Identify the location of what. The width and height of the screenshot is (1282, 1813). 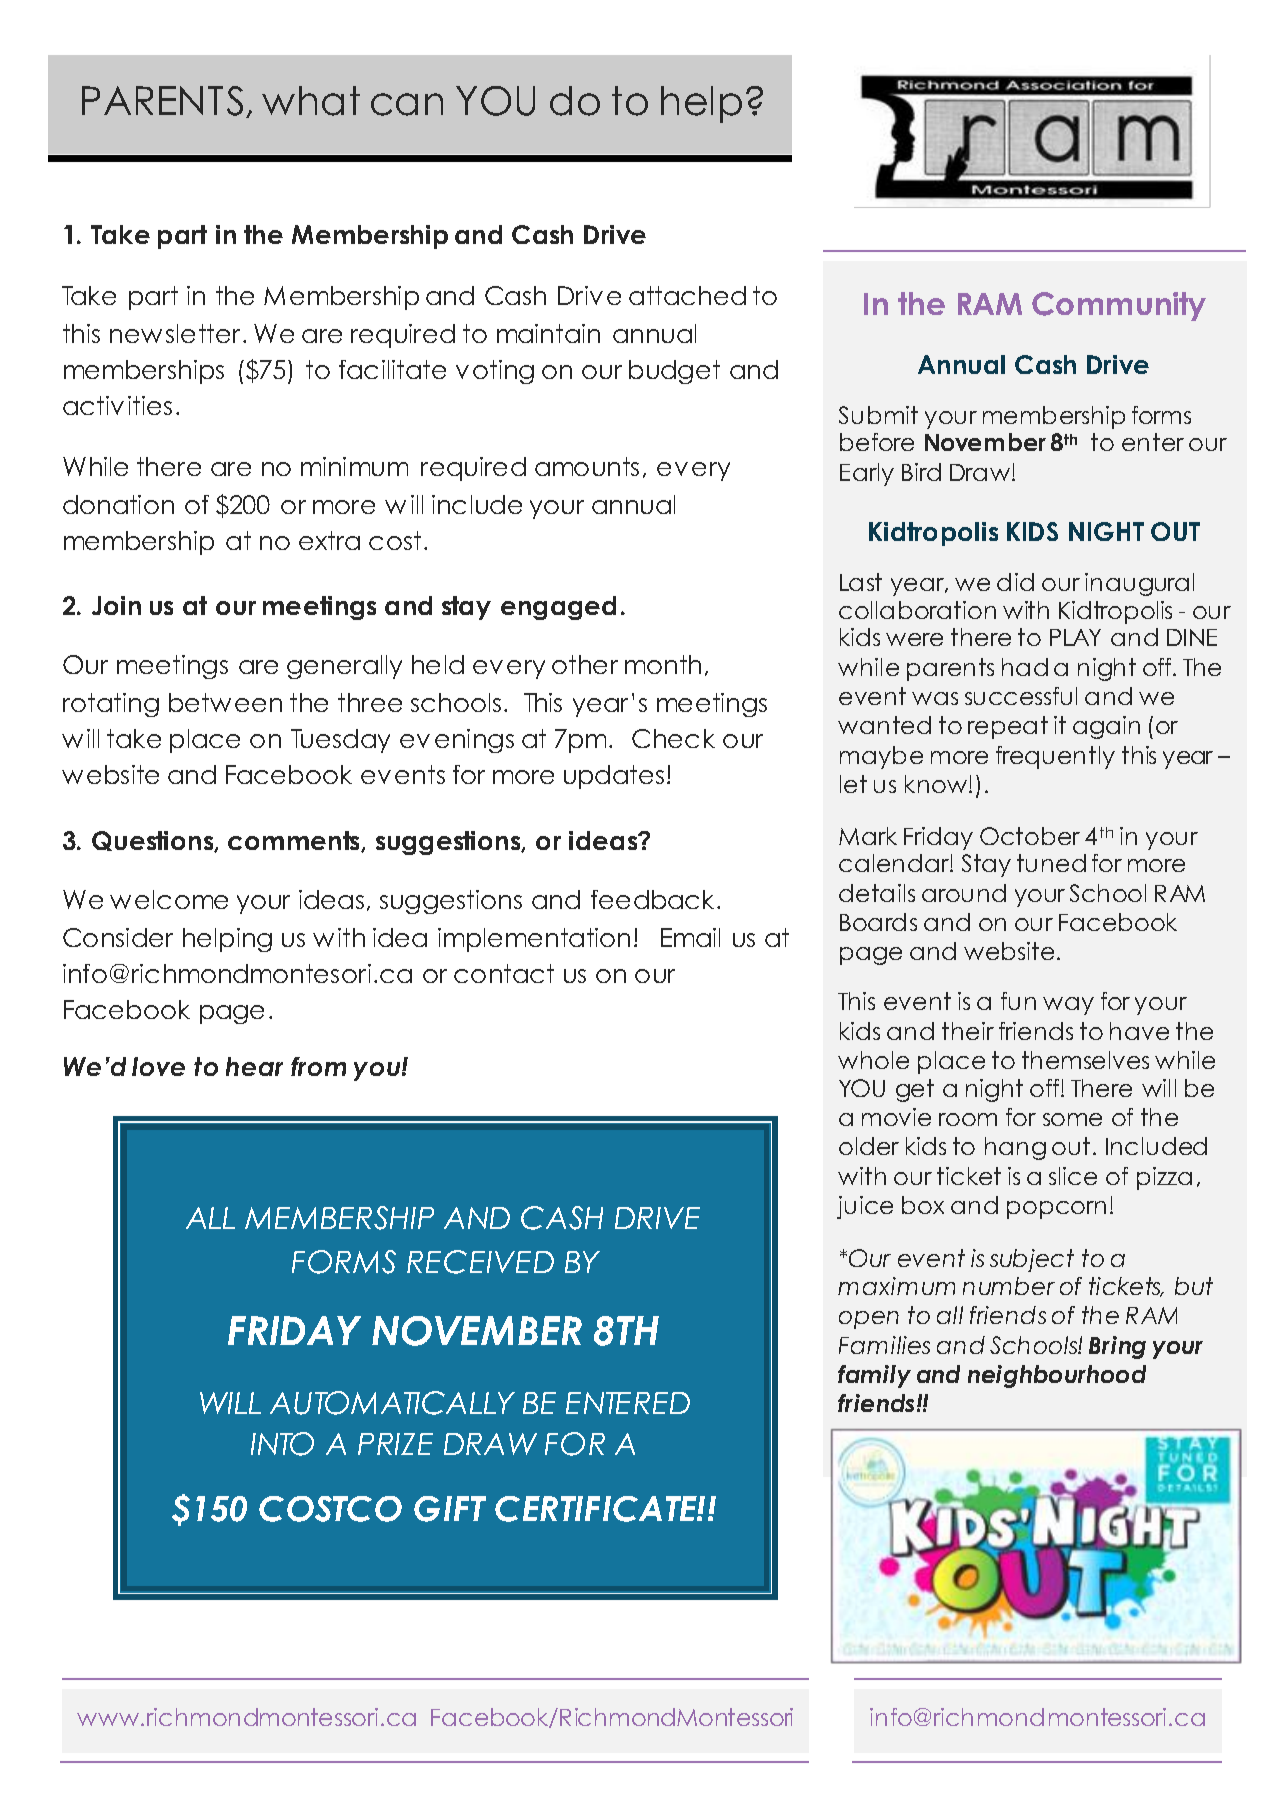
(311, 101).
